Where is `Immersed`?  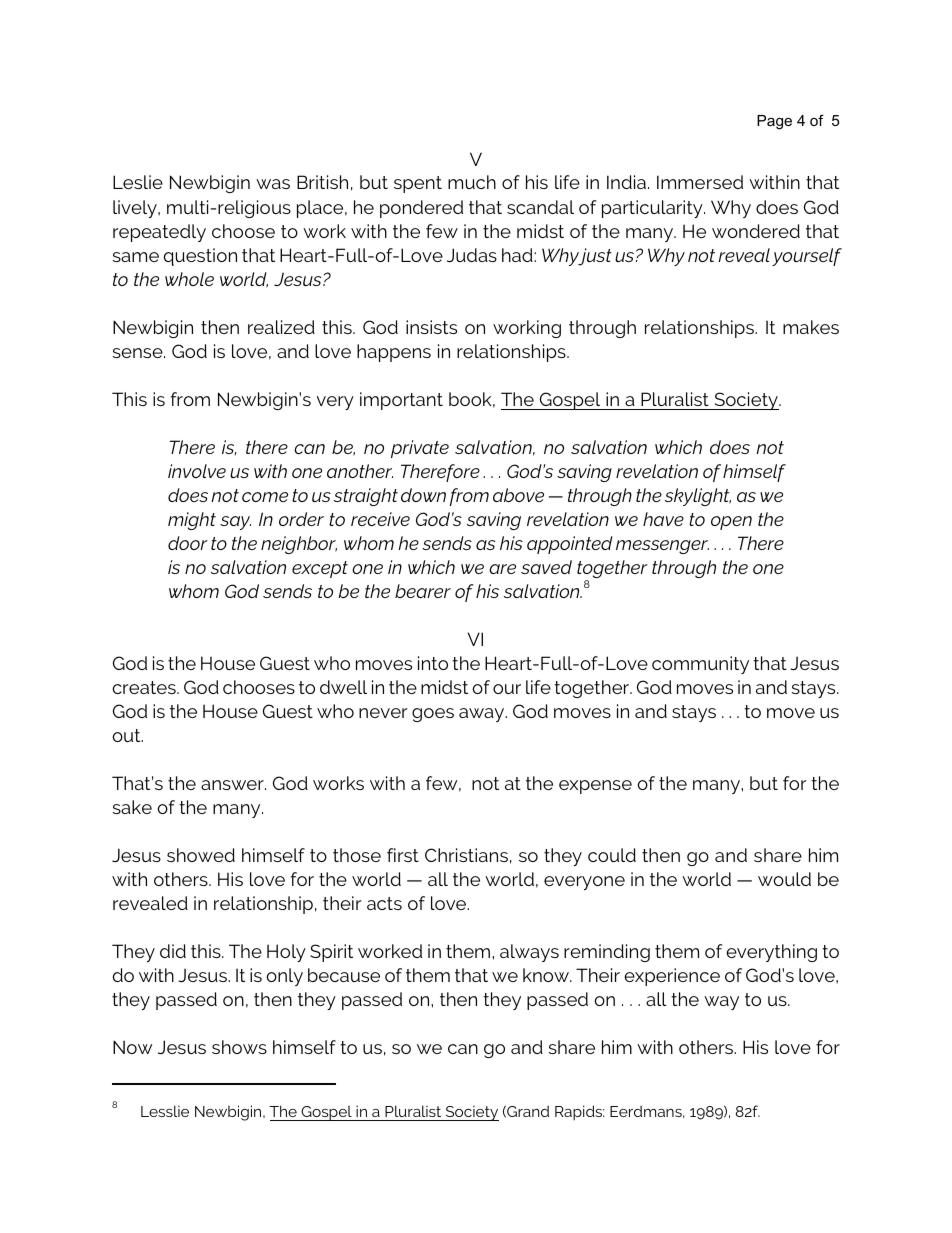 Immersed is located at coordinates (700, 182).
